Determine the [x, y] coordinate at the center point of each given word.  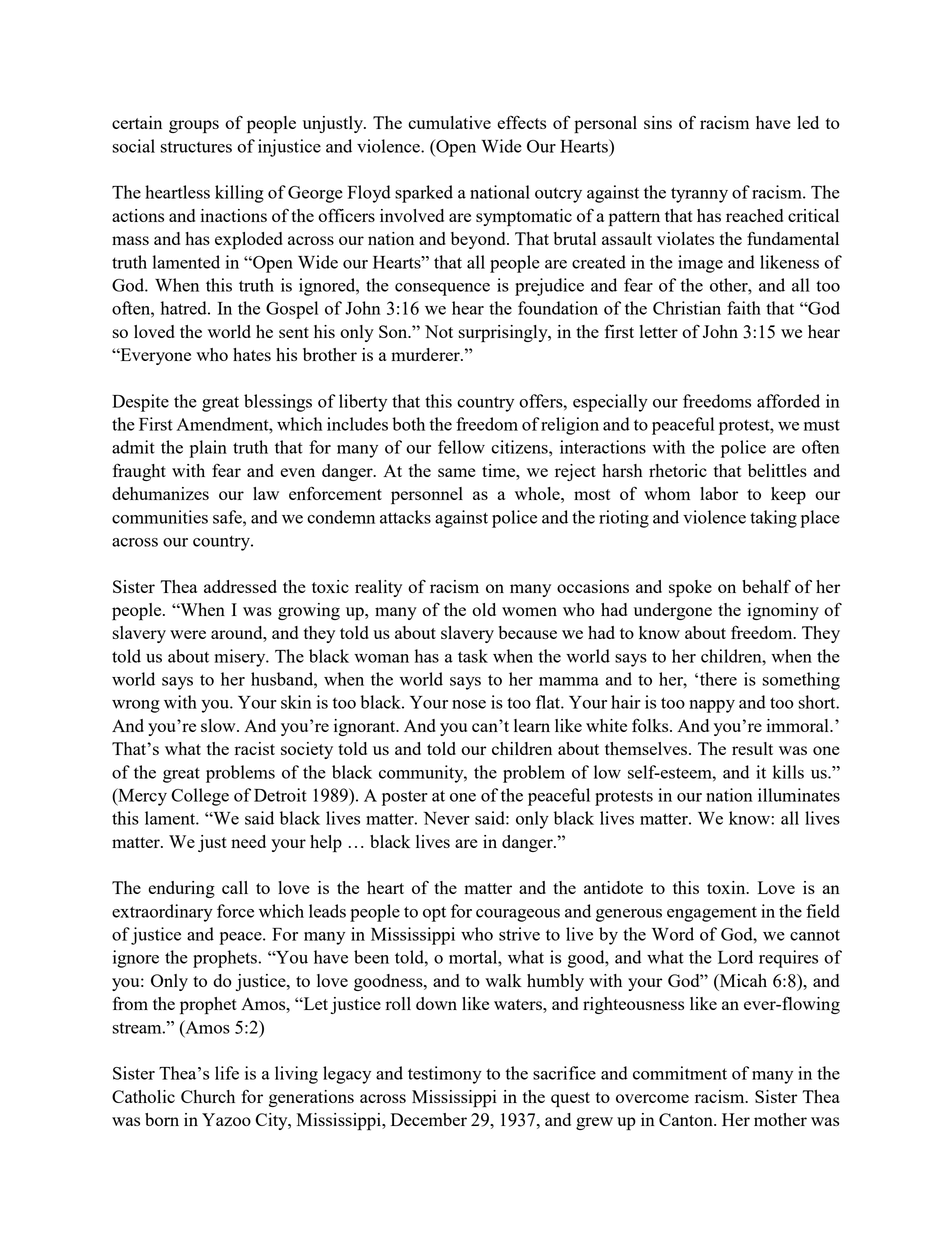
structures [196, 147]
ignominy [783, 611]
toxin [727, 887]
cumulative [449, 122]
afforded [788, 401]
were [188, 634]
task [473, 656]
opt [434, 914]
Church [208, 1096]
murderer [426, 354]
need [248, 841]
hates [252, 354]
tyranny [699, 195]
